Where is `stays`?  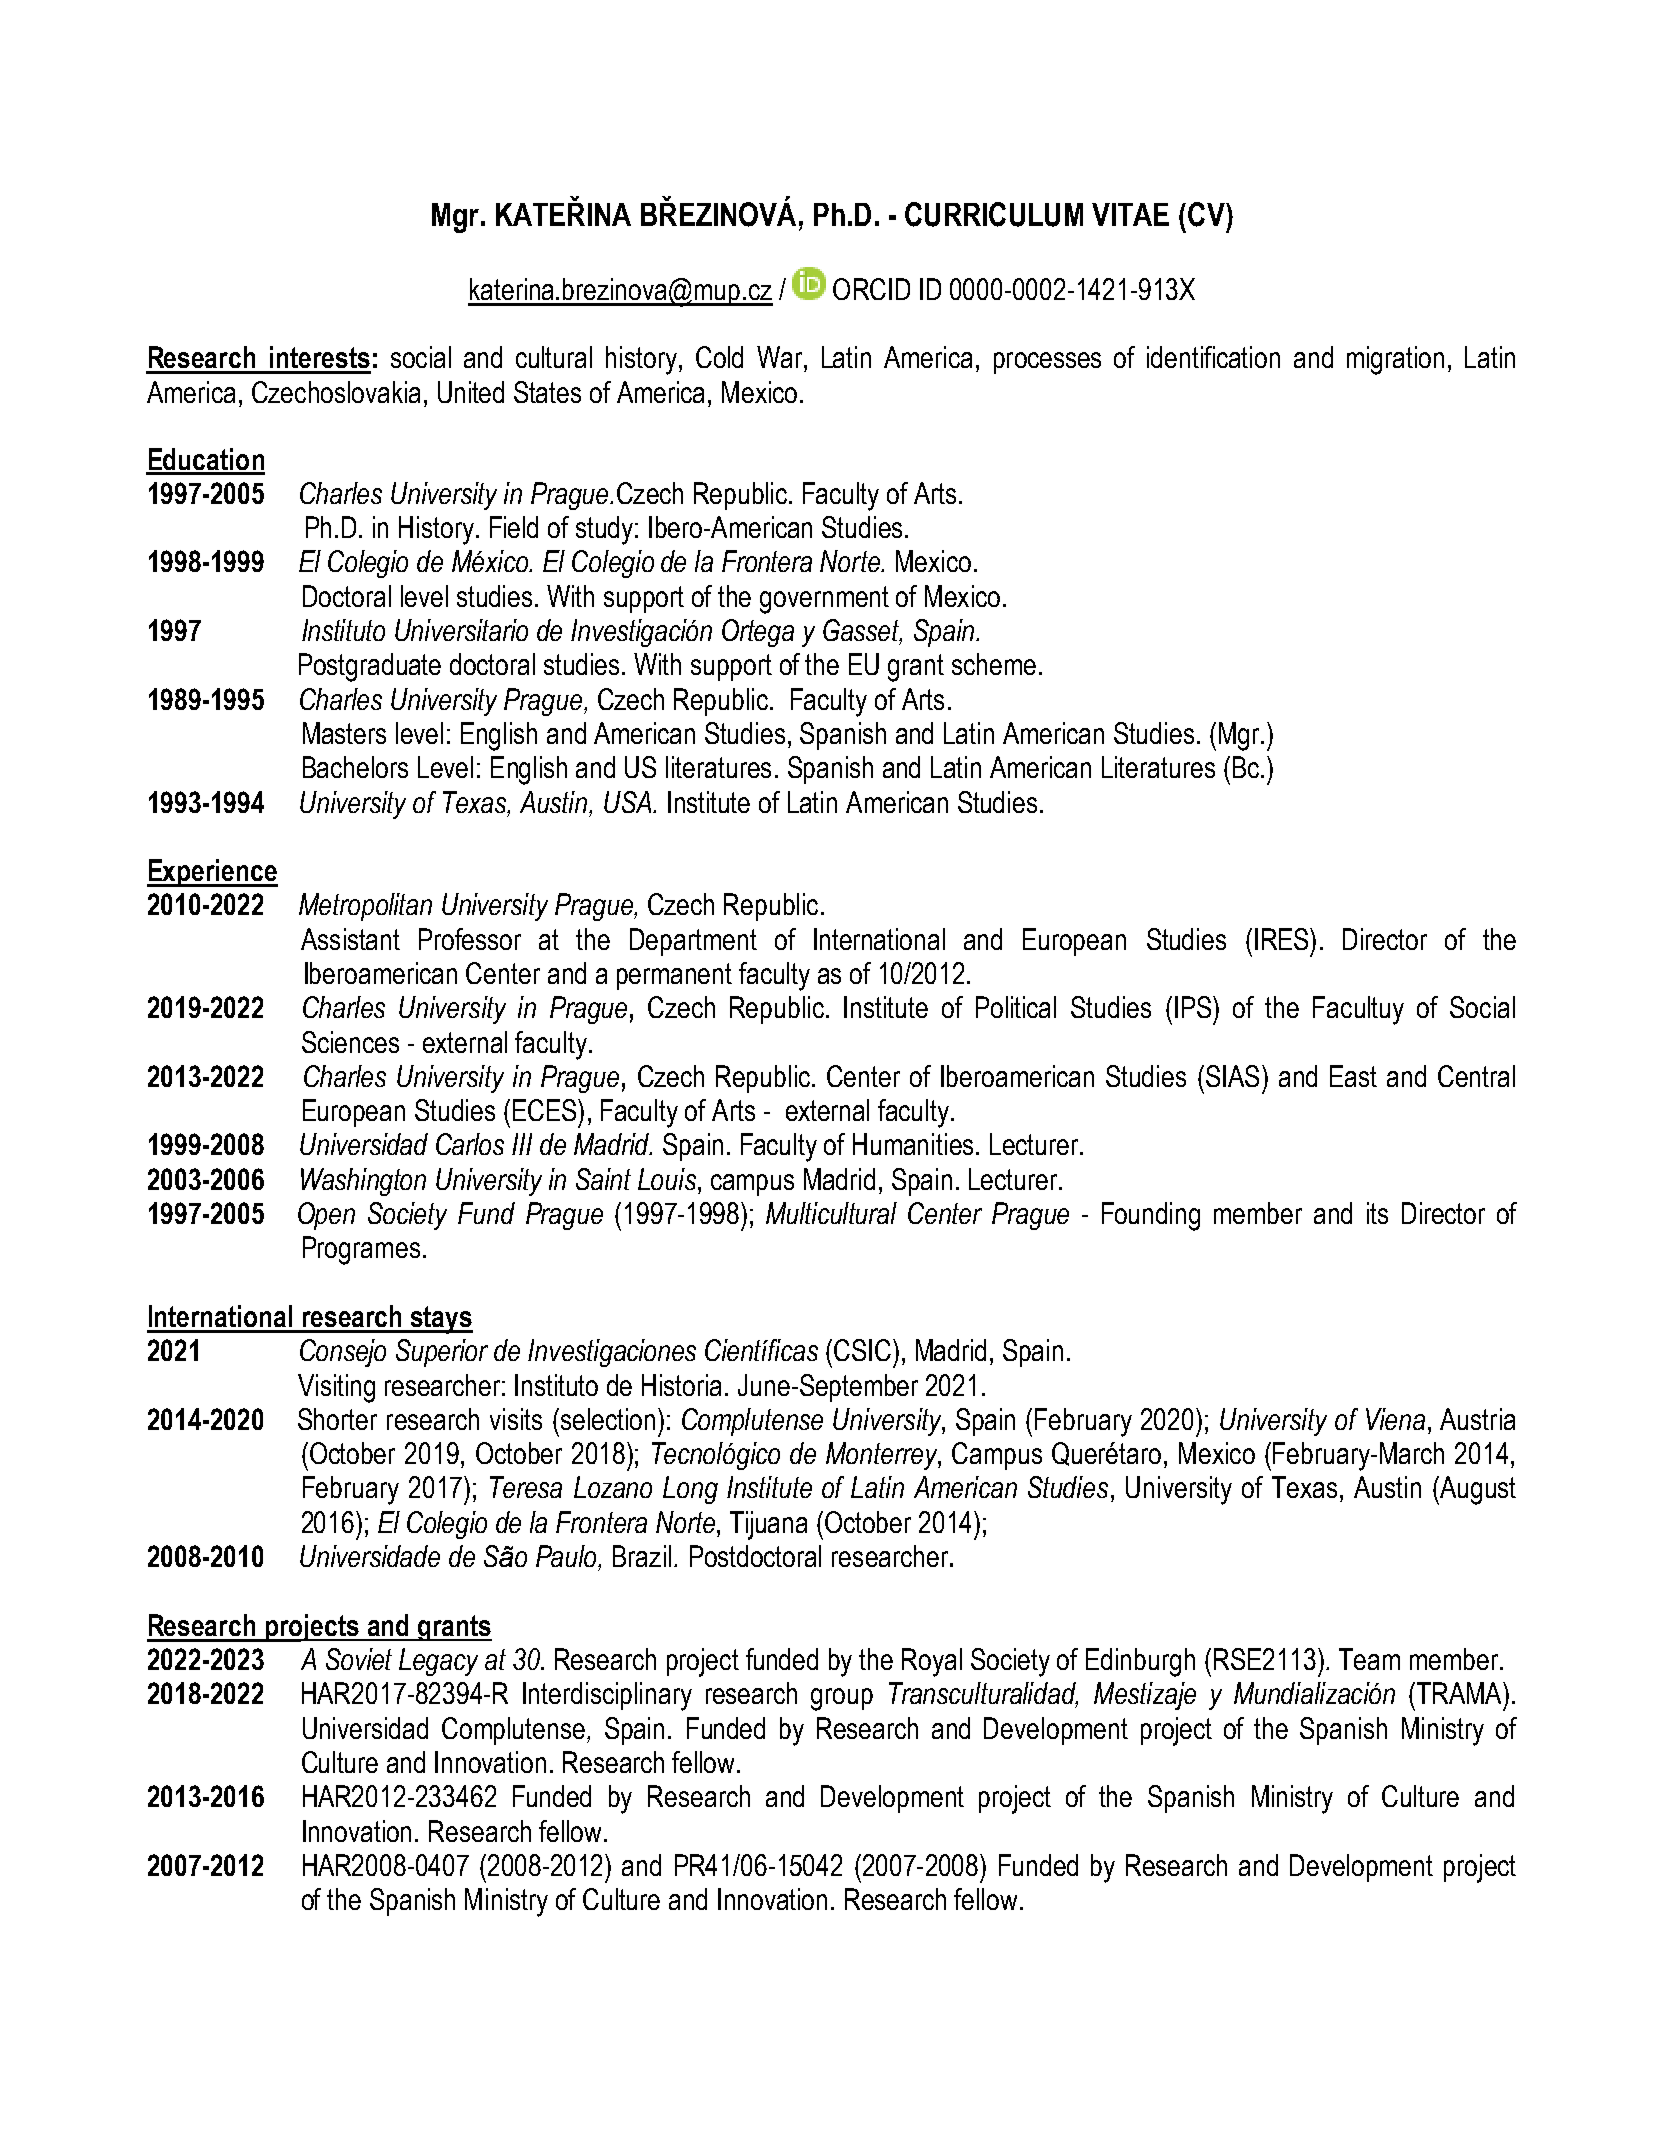
stays is located at coordinates (440, 1320).
